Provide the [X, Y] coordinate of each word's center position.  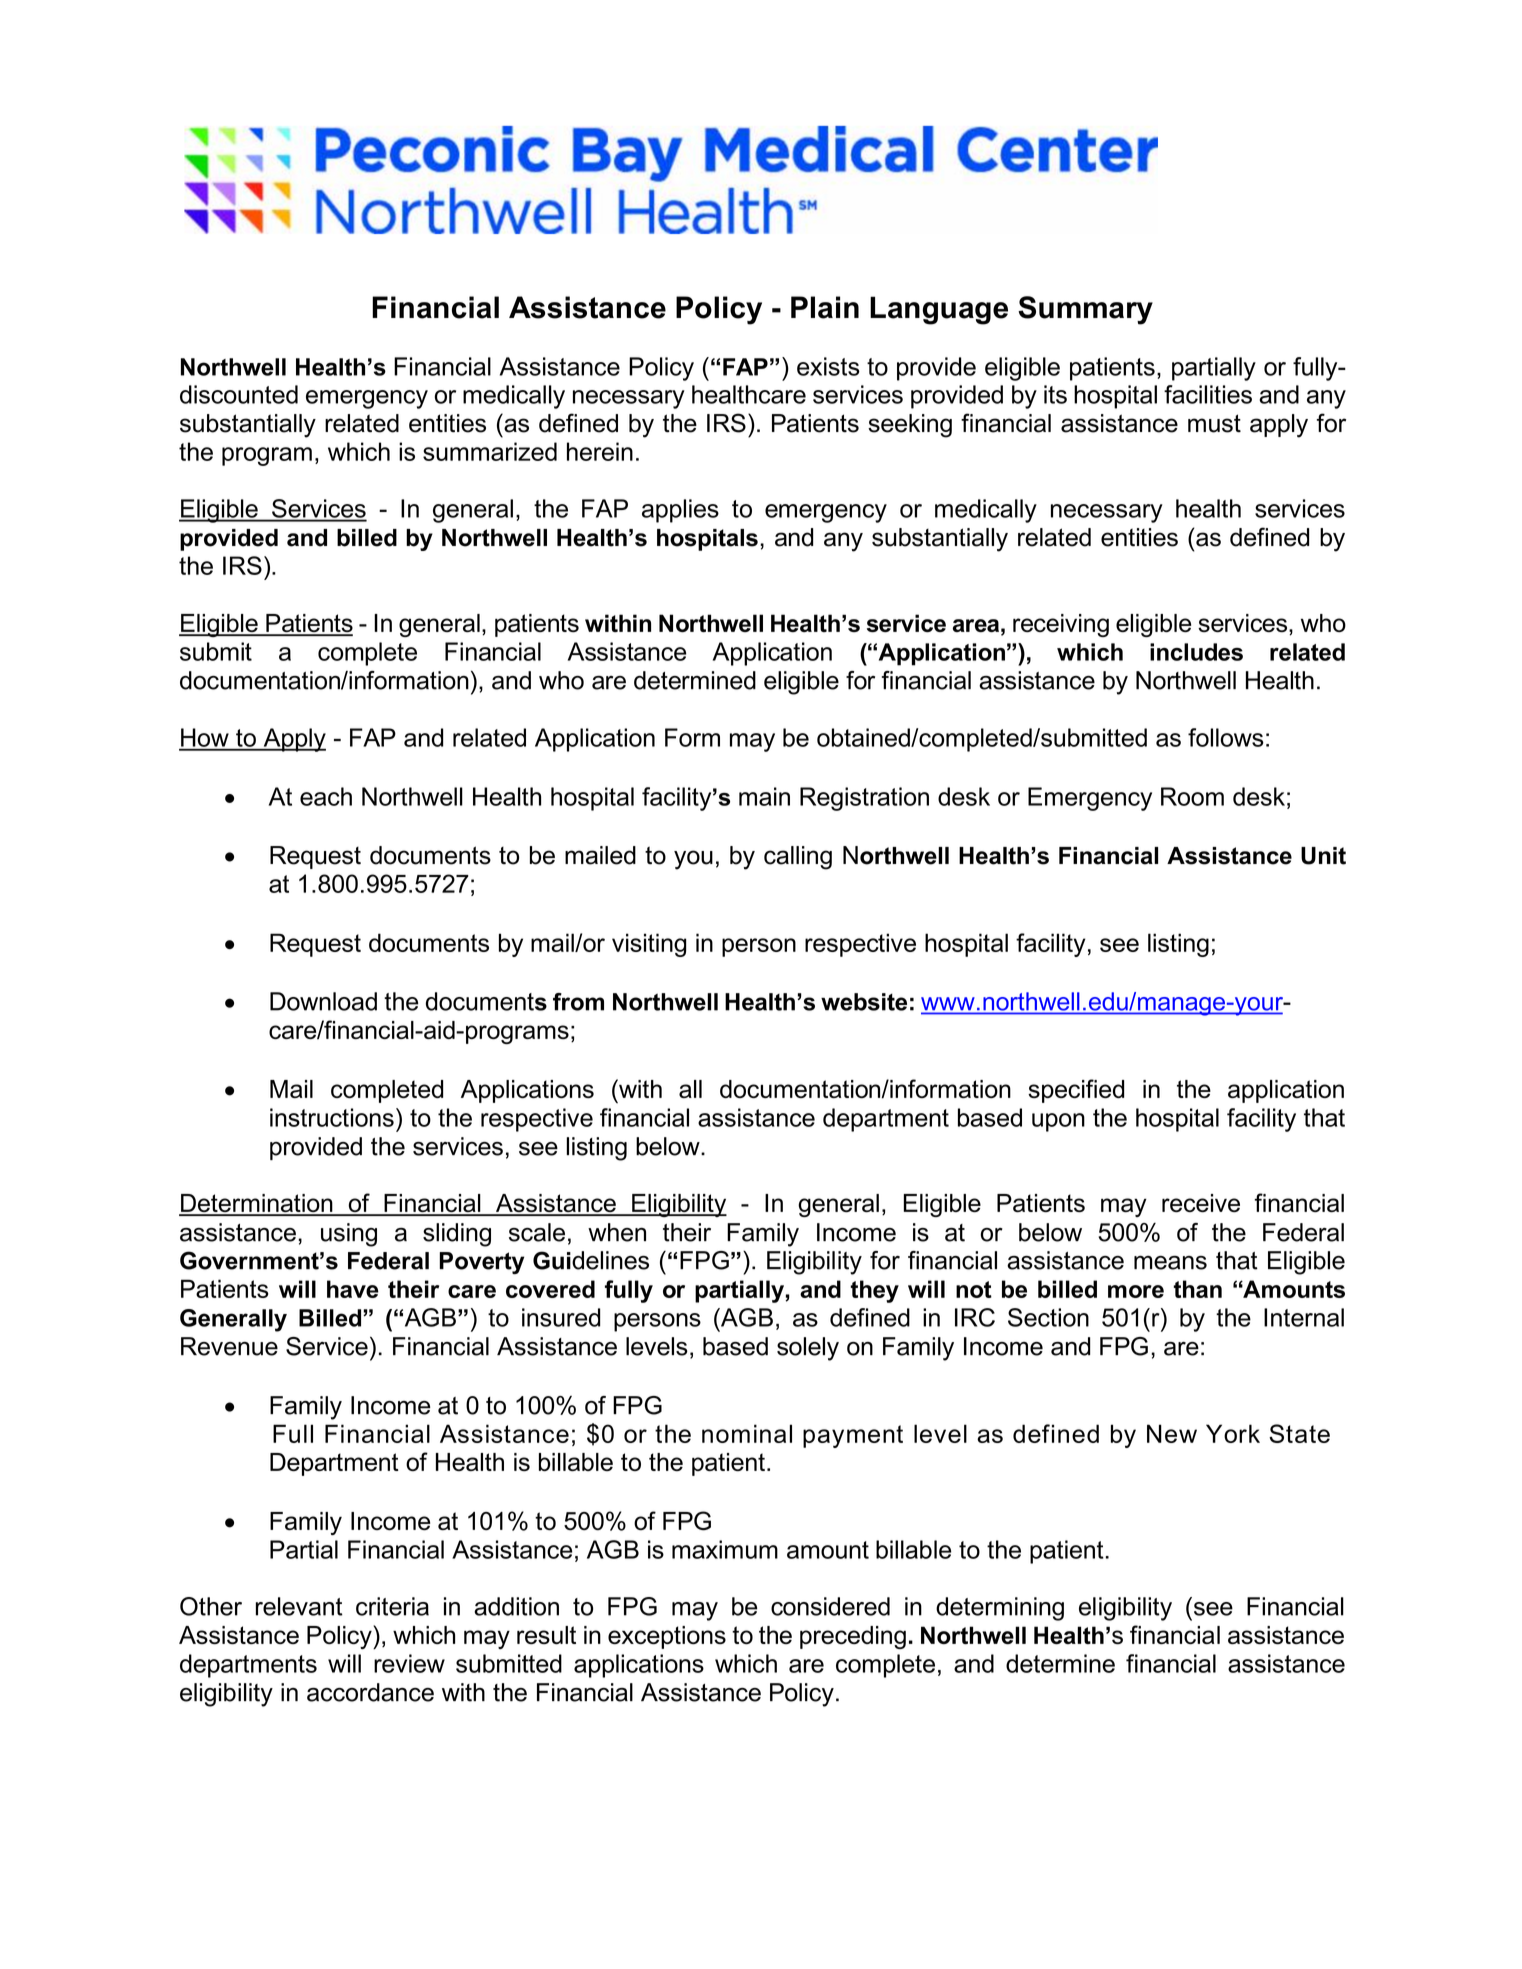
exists [828, 366]
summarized [490, 451]
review [409, 1663]
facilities [1208, 394]
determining [1000, 1609]
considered [830, 1606]
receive [1201, 1203]
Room [1192, 796]
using [349, 1235]
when [617, 1232]
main [764, 796]
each [326, 796]
